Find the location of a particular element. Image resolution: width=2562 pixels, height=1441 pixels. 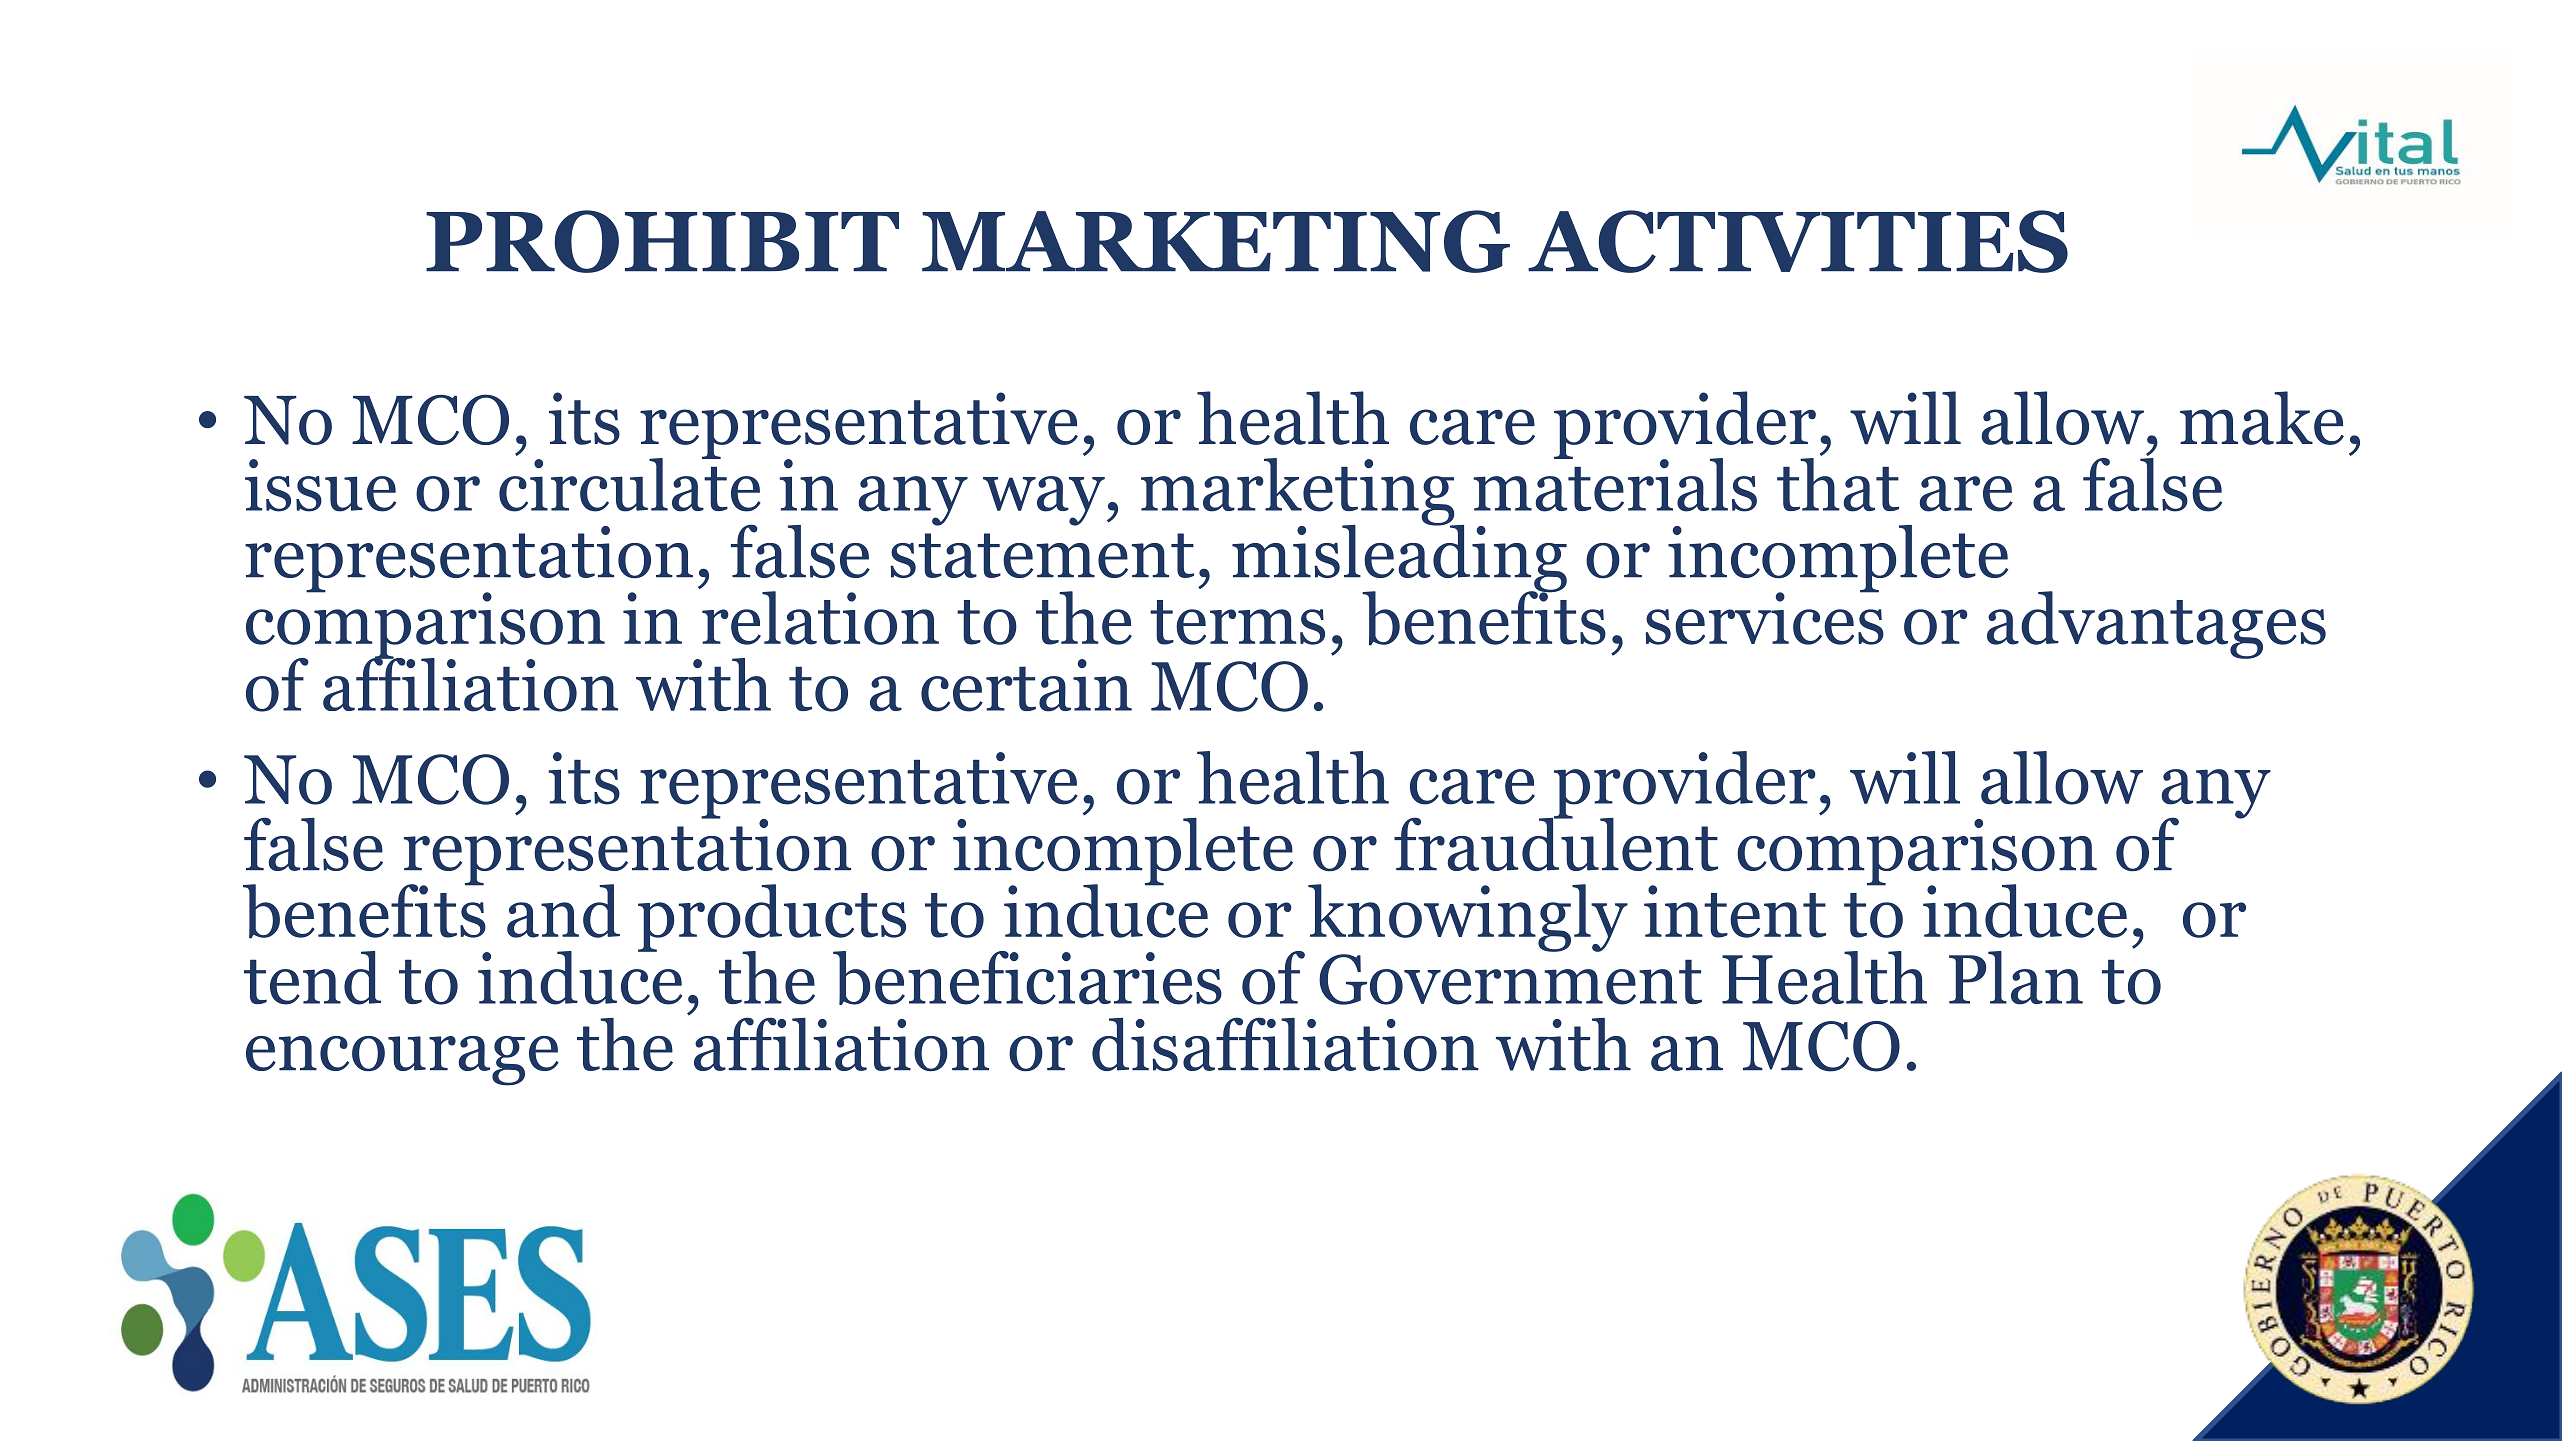

ACTIVITIES is located at coordinates (1798, 241).
